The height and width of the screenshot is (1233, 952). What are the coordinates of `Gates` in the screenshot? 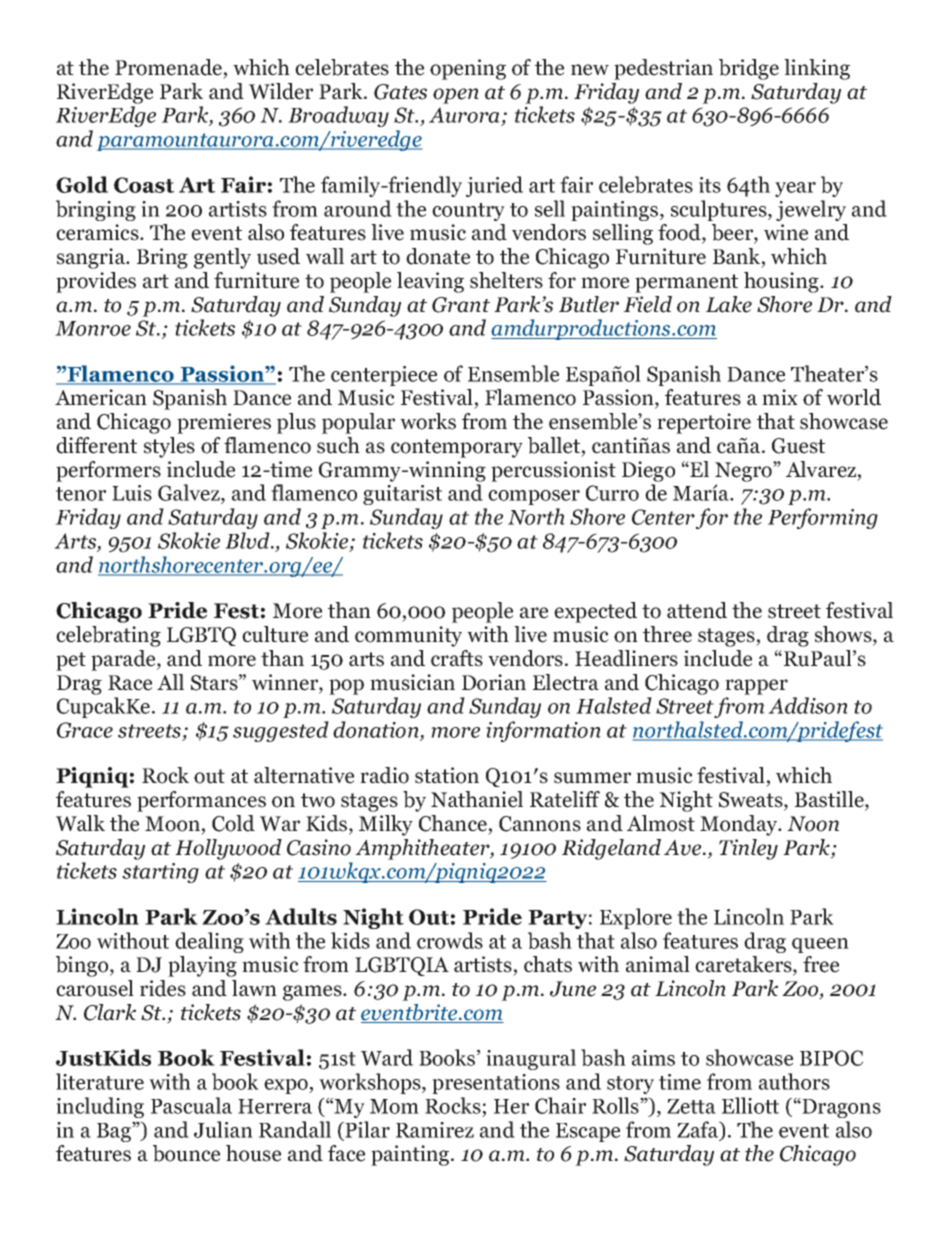 It's located at (400, 92).
